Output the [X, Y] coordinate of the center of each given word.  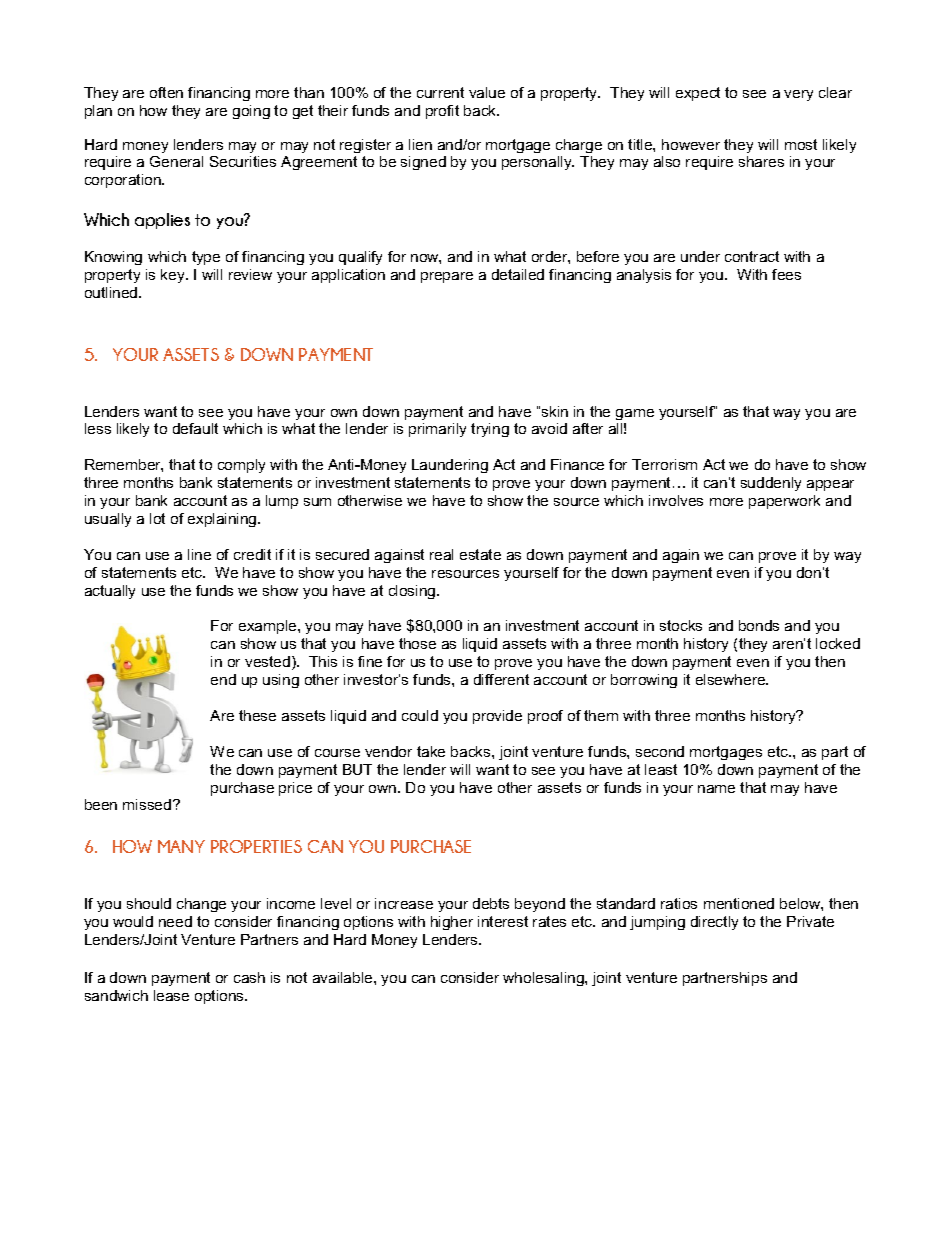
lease [171, 995]
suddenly [771, 484]
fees [786, 274]
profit [442, 112]
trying [490, 430]
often [166, 92]
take [431, 751]
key [174, 276]
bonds [759, 625]
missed [148, 804]
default [195, 428]
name [716, 789]
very [798, 95]
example [269, 627]
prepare [447, 277]
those [417, 643]
